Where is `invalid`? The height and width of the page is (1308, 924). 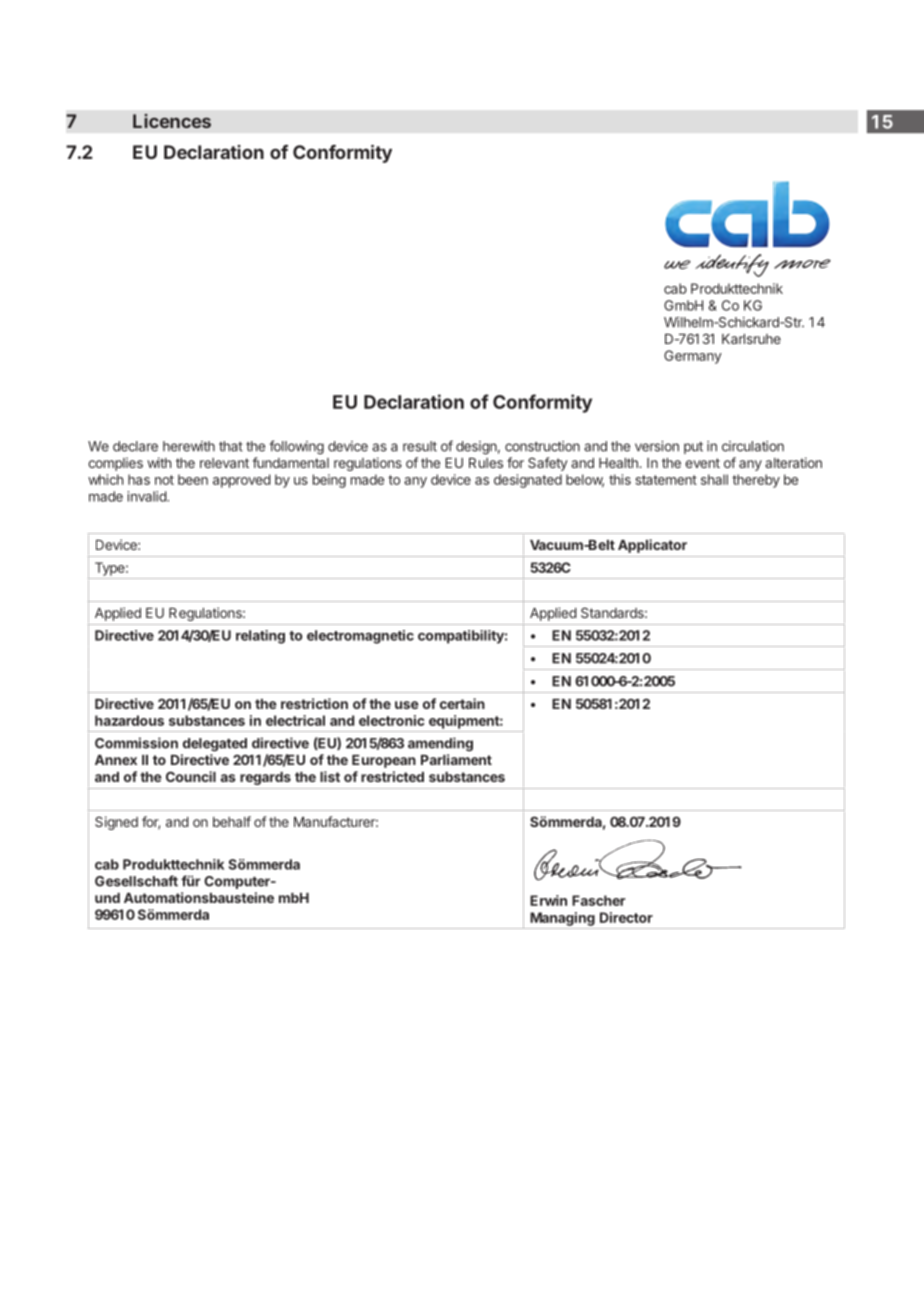 invalid is located at coordinates (147, 496).
